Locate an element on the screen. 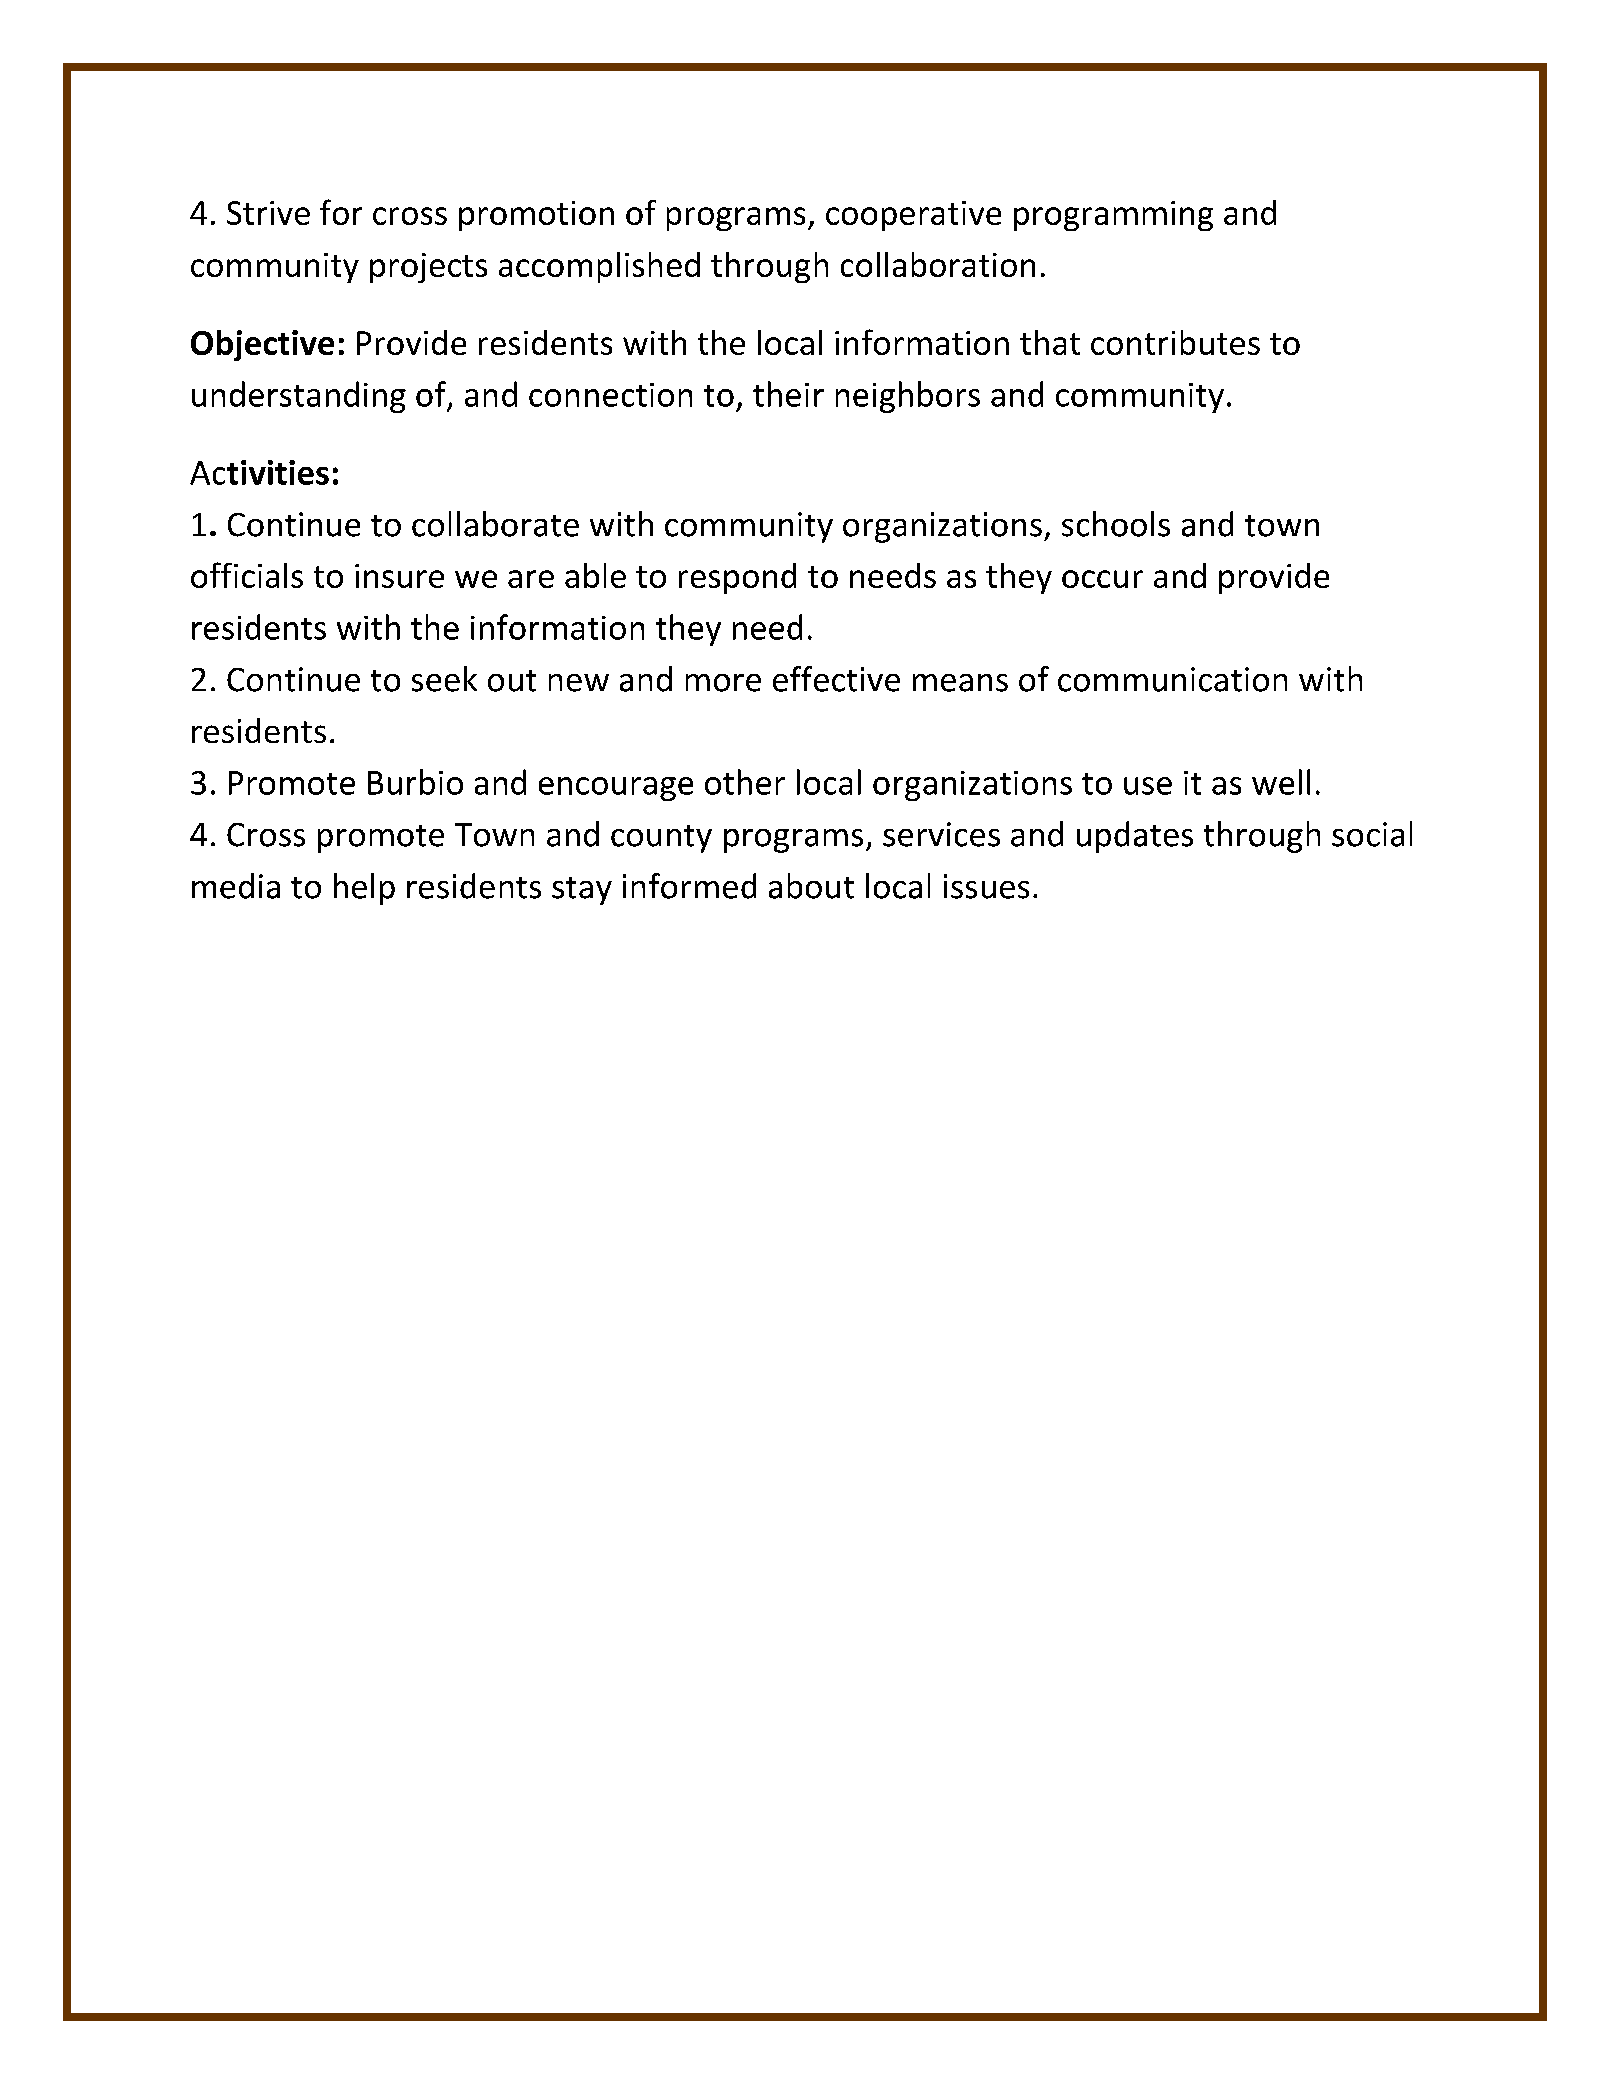 The image size is (1610, 2084). cooperative is located at coordinates (913, 216).
